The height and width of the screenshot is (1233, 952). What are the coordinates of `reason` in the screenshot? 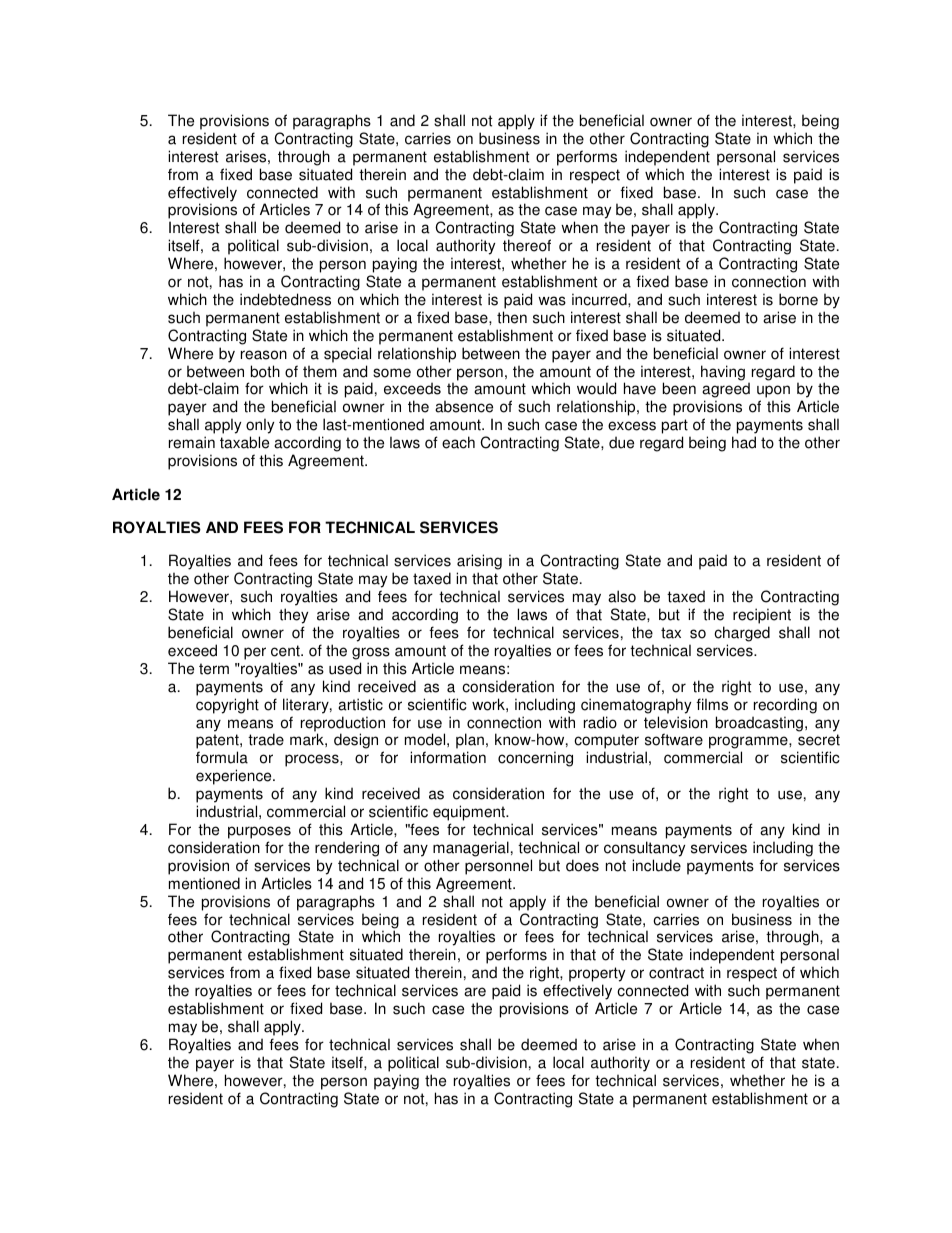 It's located at (264, 355).
